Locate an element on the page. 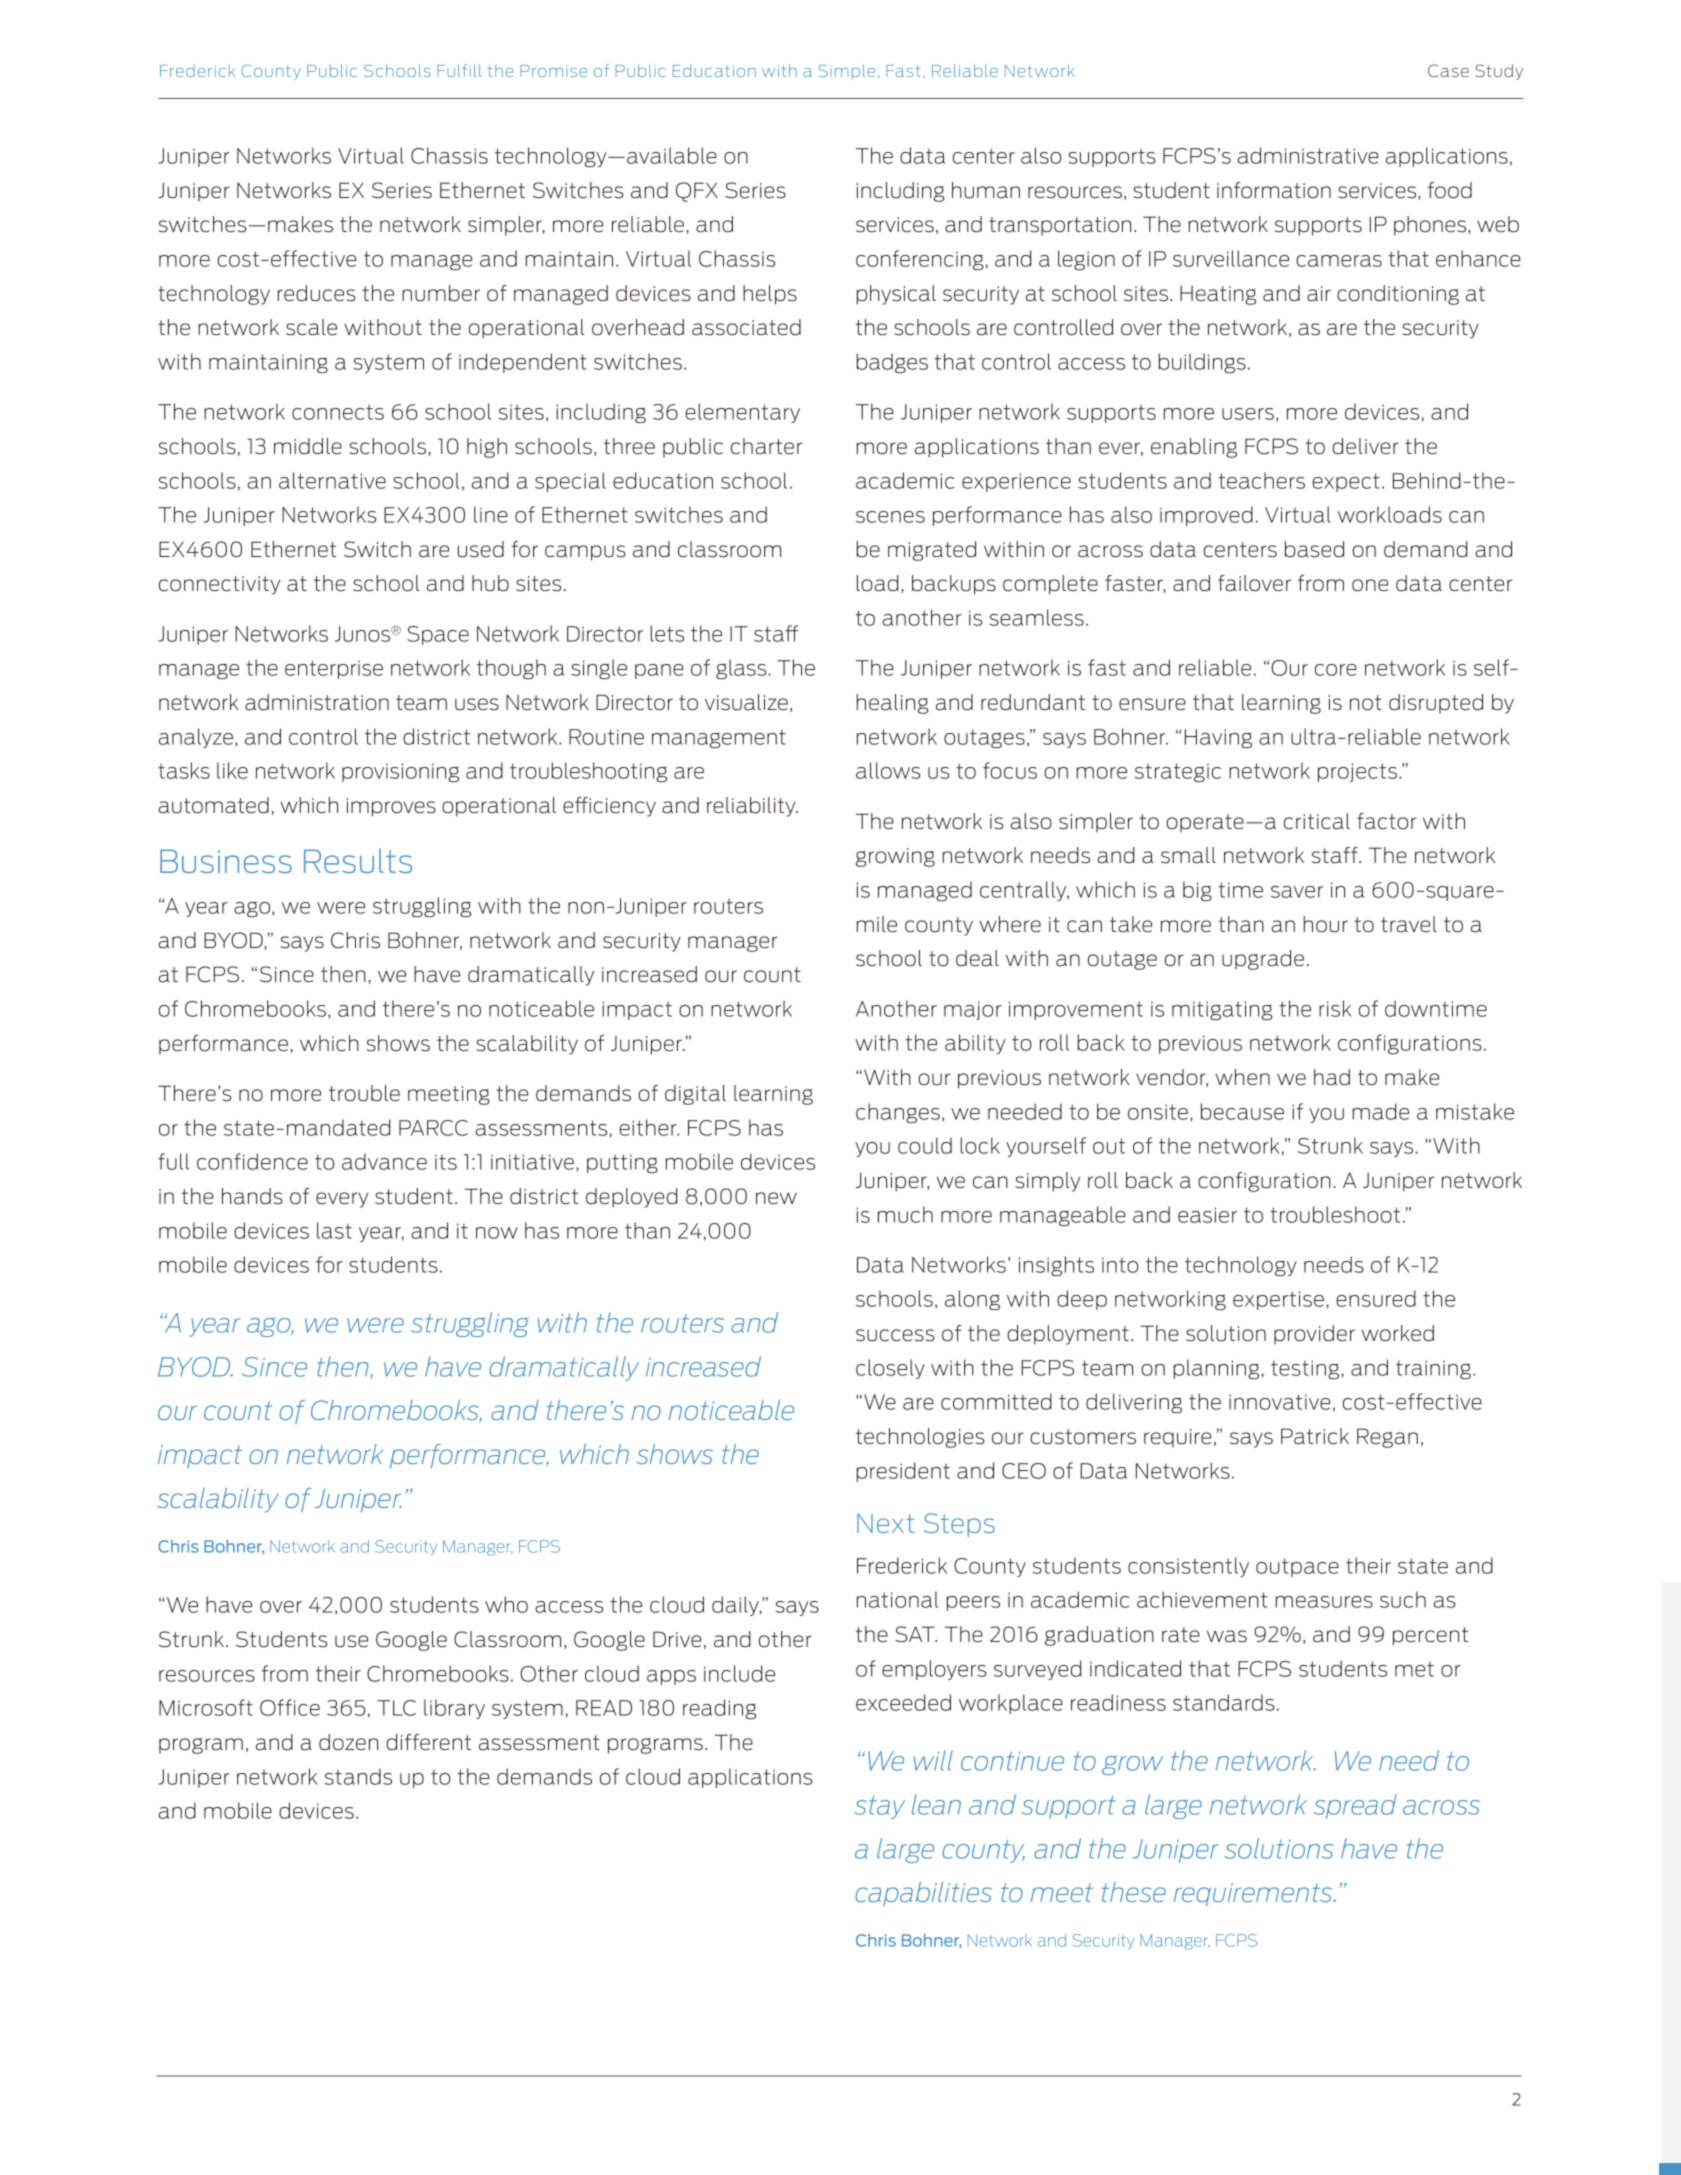 This image has height=2175, width=1681. expertise is located at coordinates (1278, 1300).
